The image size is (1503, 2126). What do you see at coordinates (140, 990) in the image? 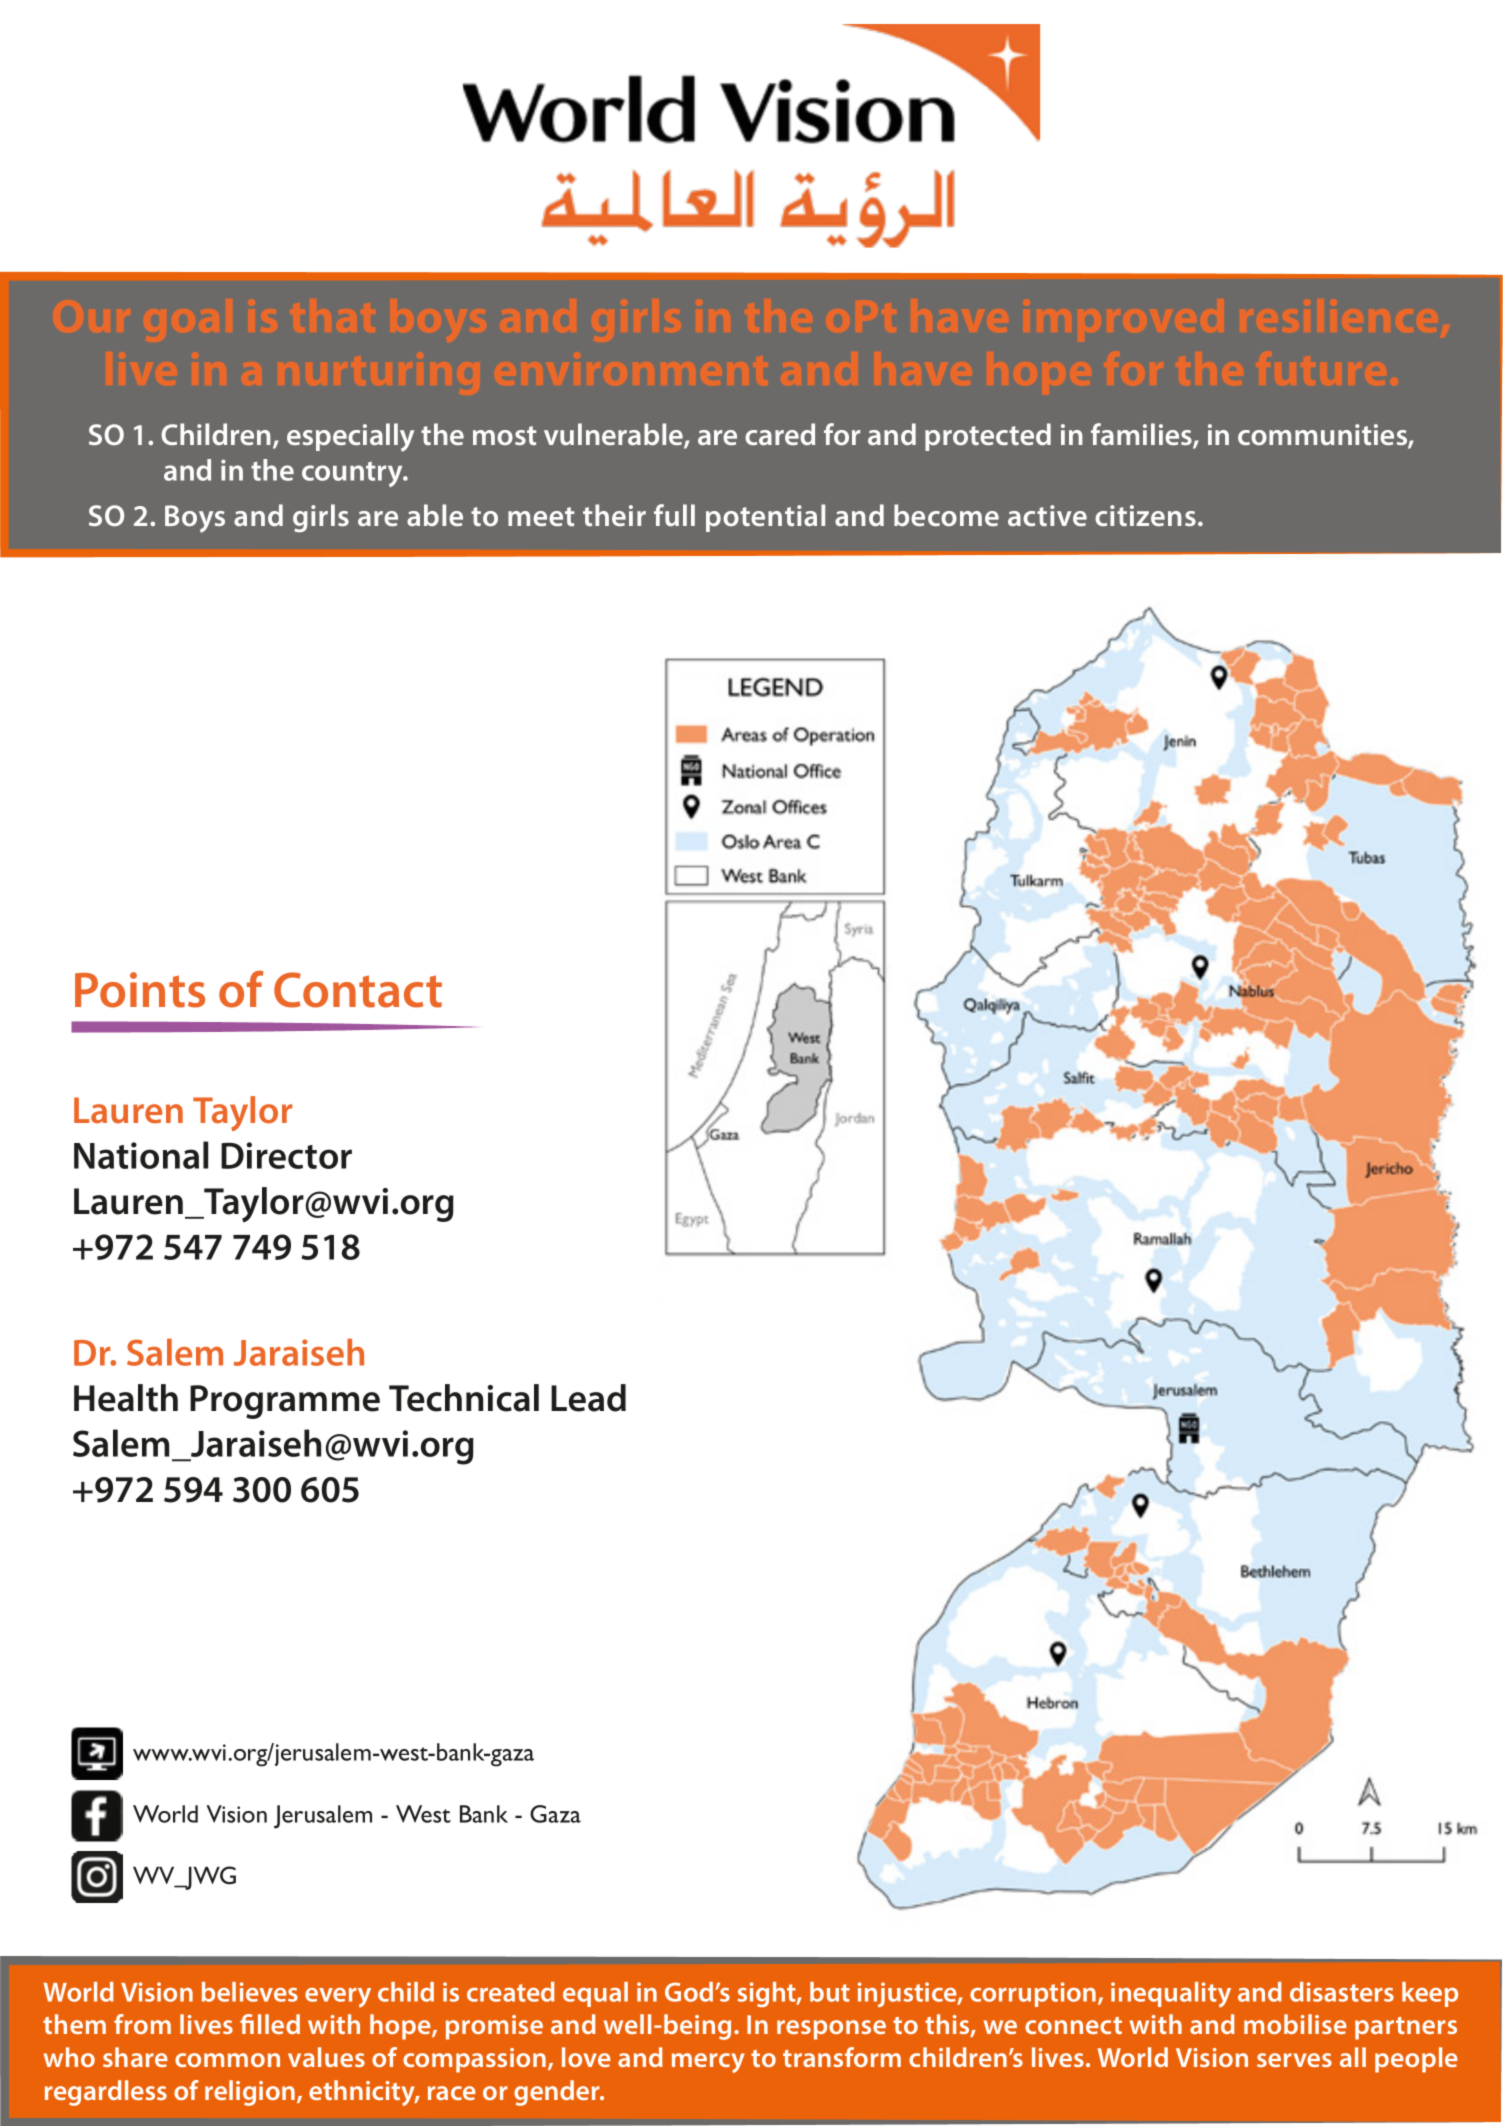
I see `Points` at bounding box center [140, 990].
